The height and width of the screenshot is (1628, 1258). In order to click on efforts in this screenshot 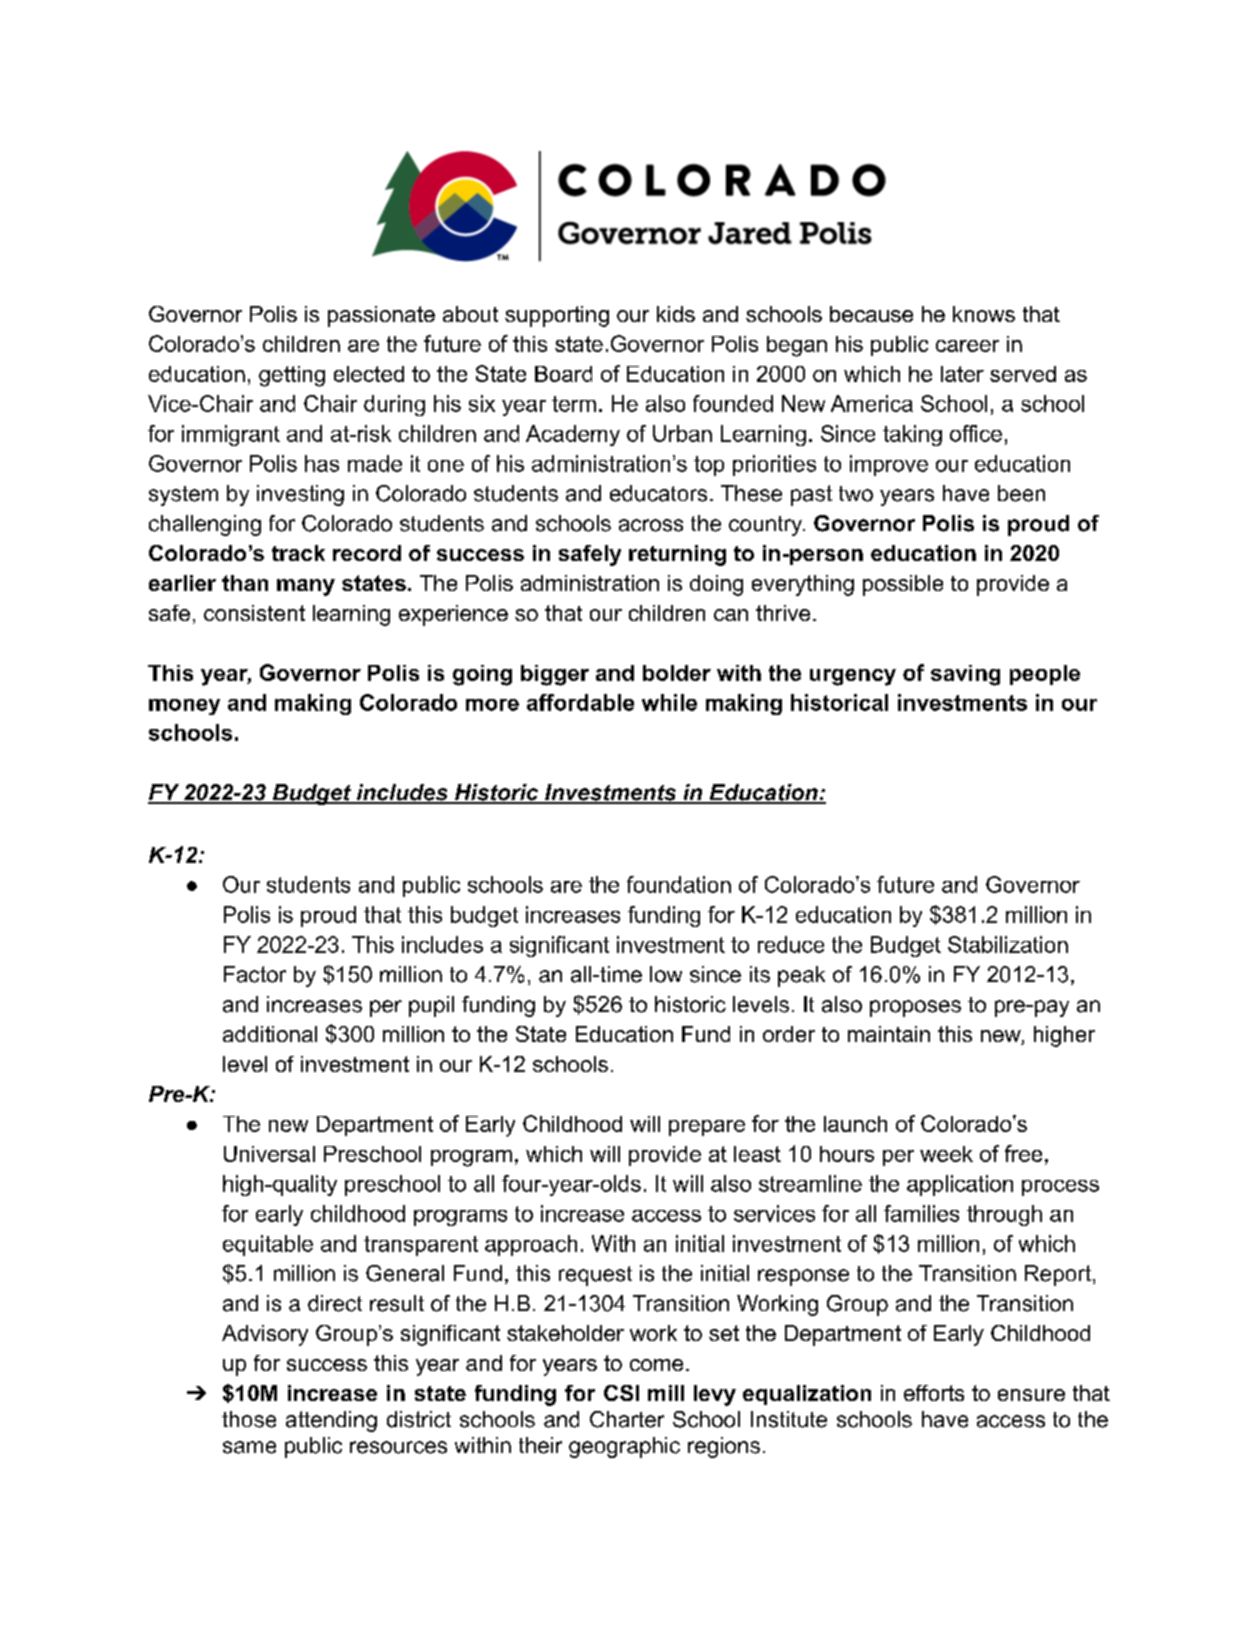, I will do `click(934, 1393)`.
